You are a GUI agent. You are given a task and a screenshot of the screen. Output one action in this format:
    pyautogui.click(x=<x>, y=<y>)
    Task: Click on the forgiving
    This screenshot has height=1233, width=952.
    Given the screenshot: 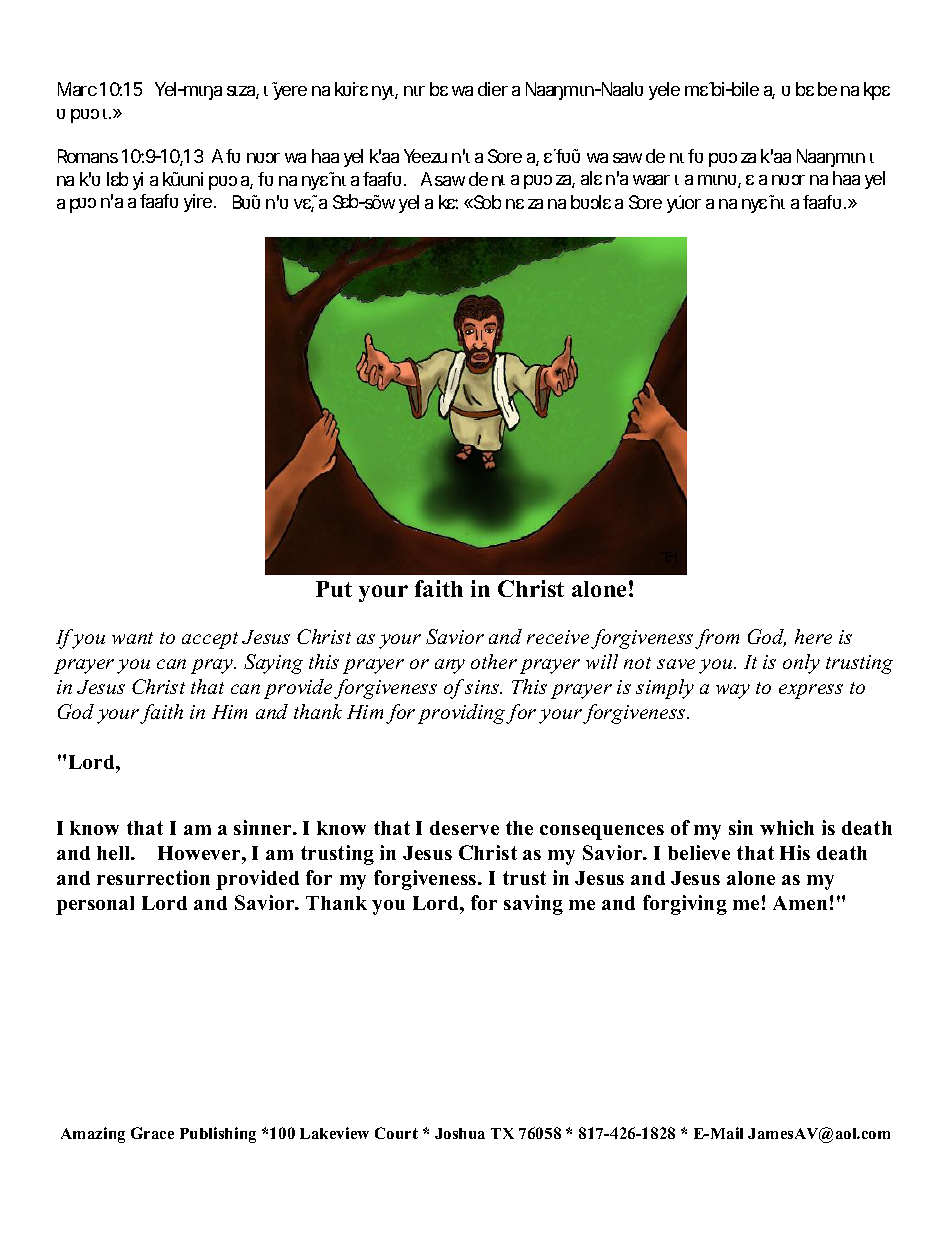 What is the action you would take?
    pyautogui.click(x=685, y=905)
